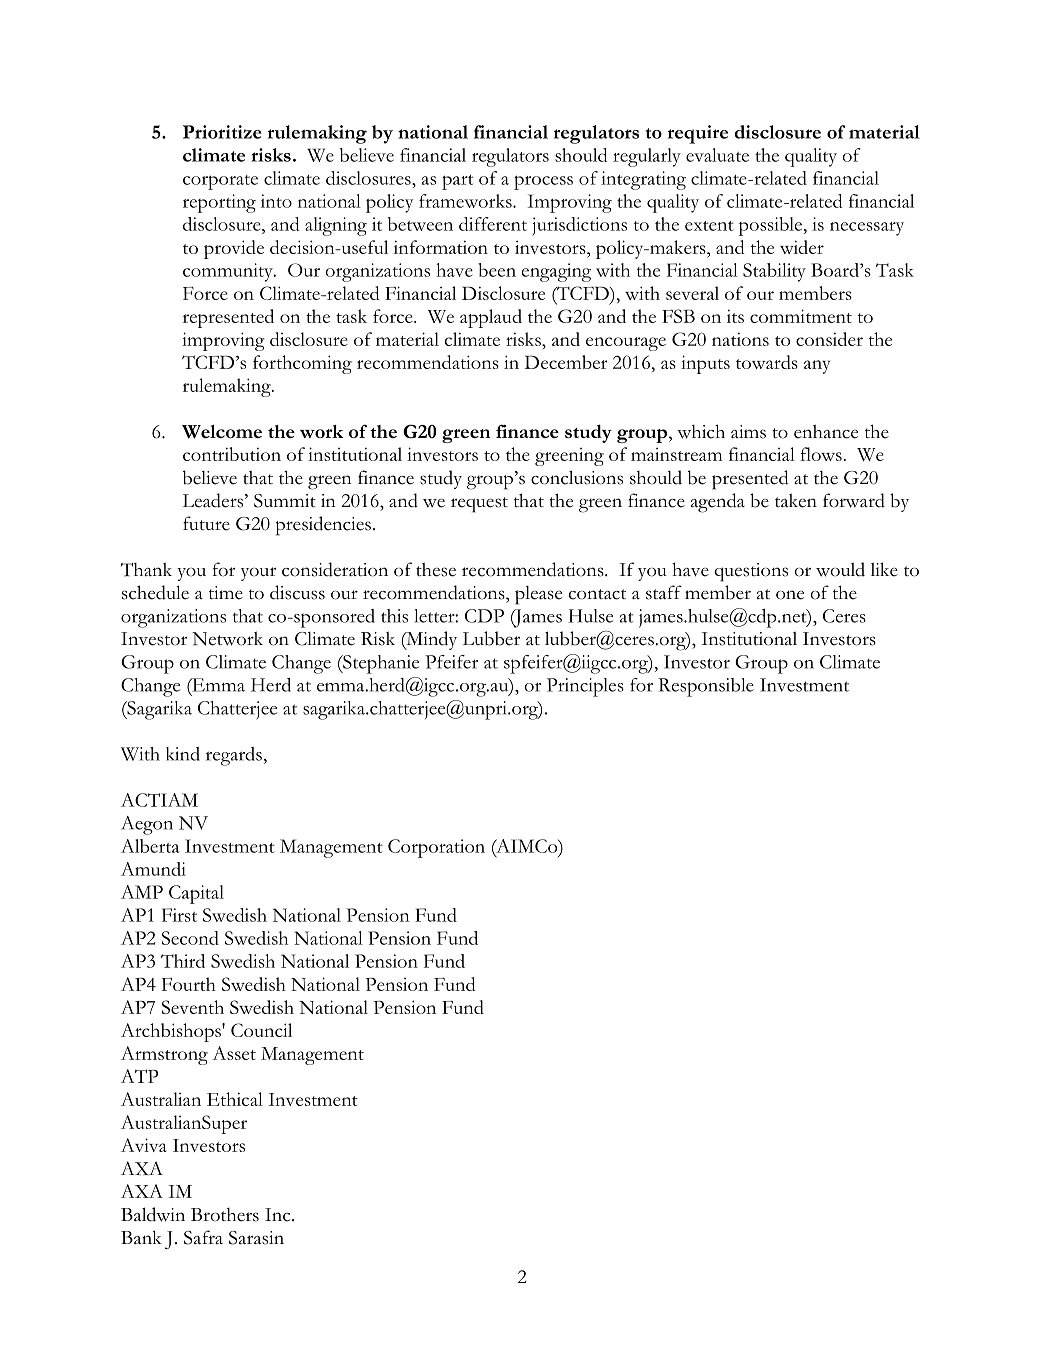 The image size is (1044, 1351). Describe the element at coordinates (190, 938) in the page. I see `Second` at that location.
